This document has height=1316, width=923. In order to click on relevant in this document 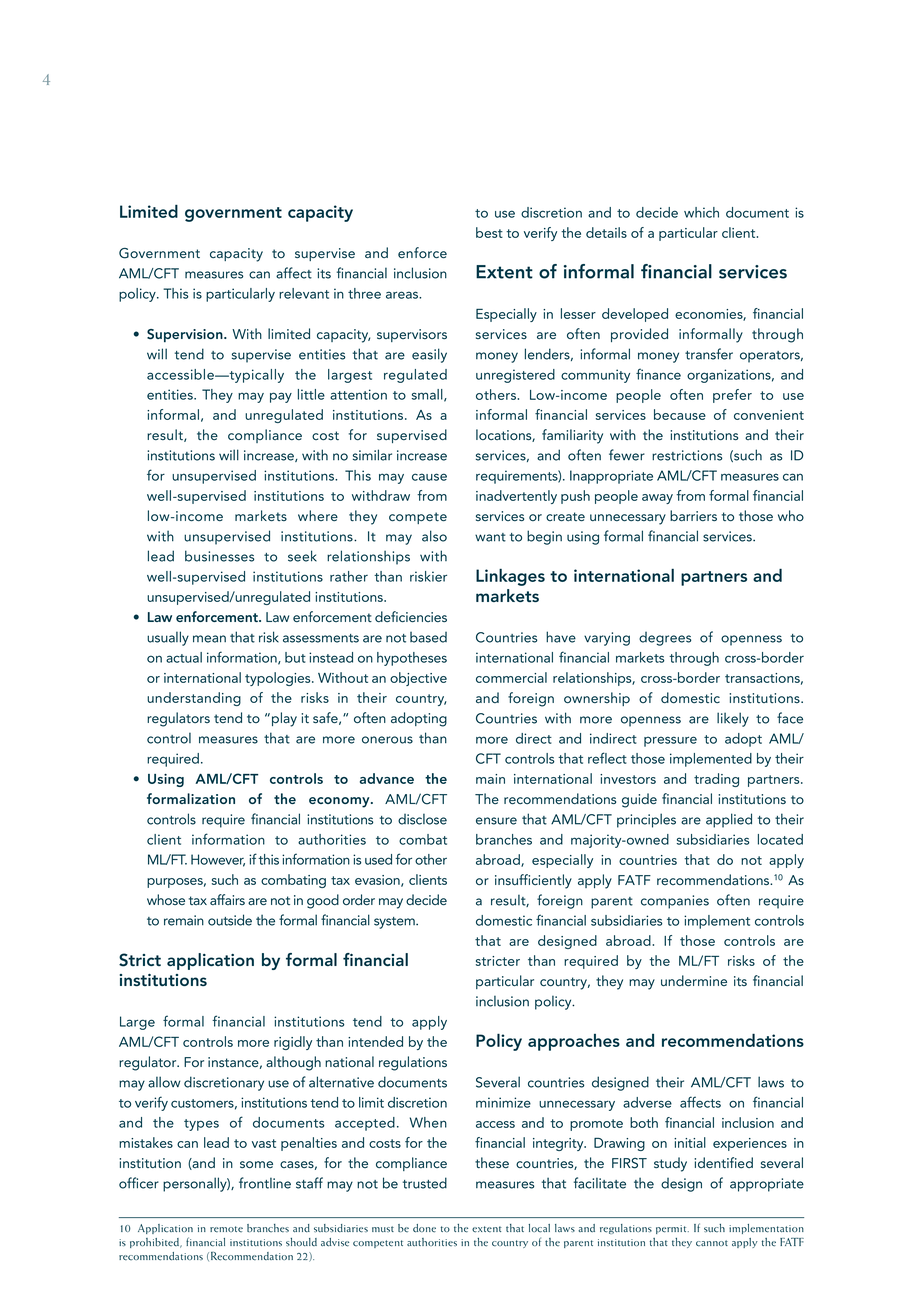, I will do `click(304, 293)`.
